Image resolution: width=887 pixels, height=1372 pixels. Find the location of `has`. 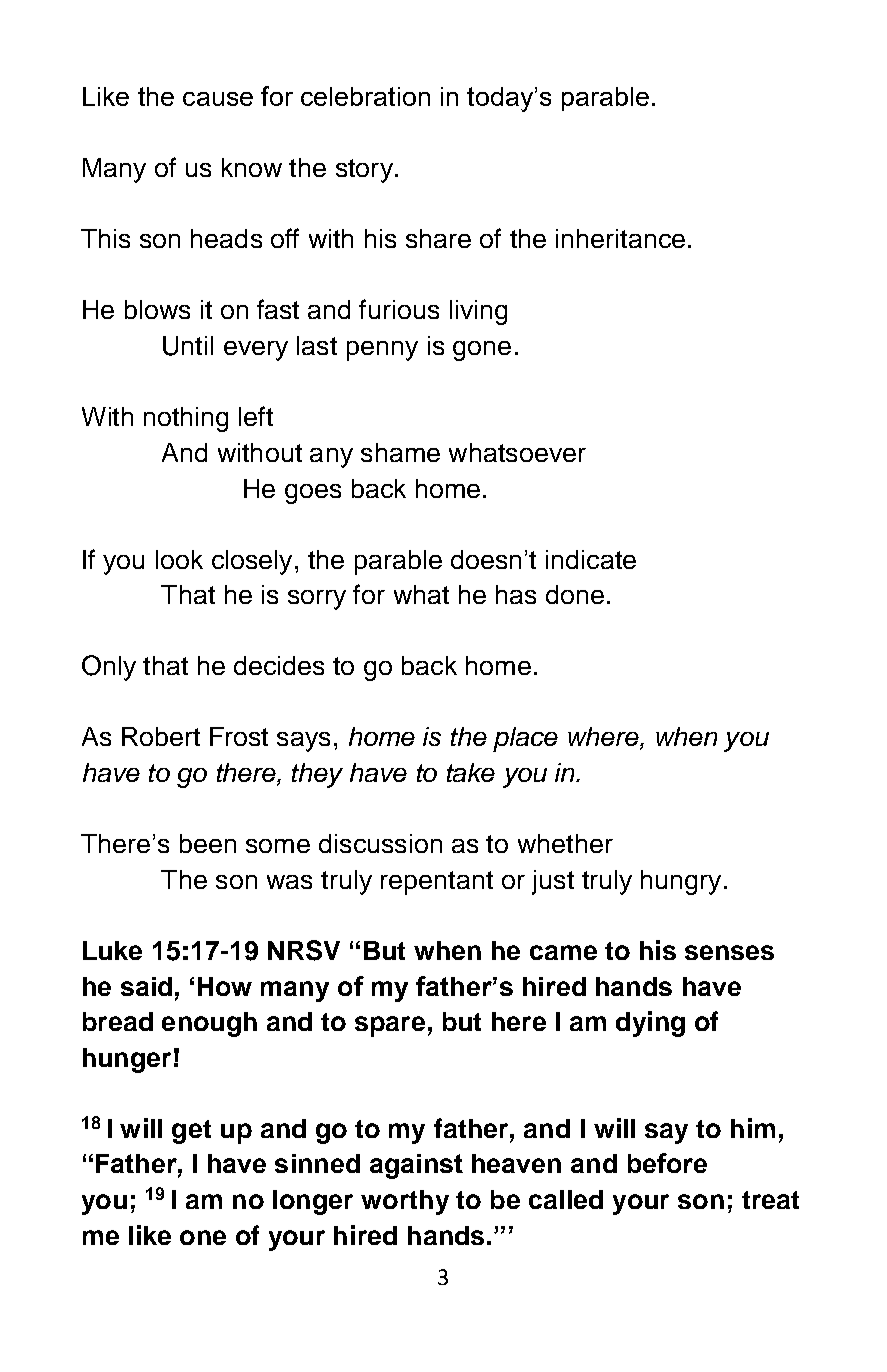

has is located at coordinates (516, 594).
